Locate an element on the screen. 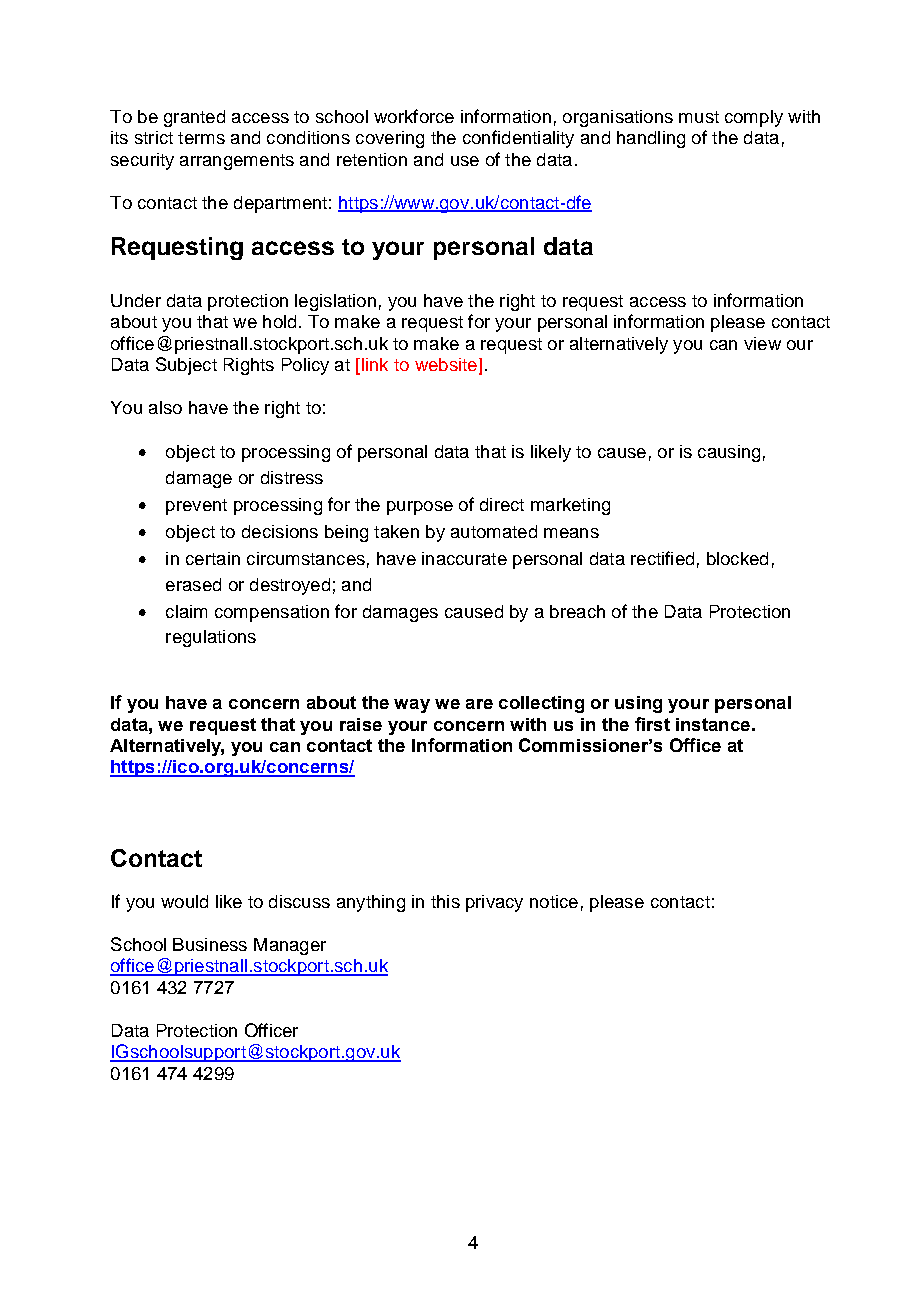  way is located at coordinates (412, 706).
